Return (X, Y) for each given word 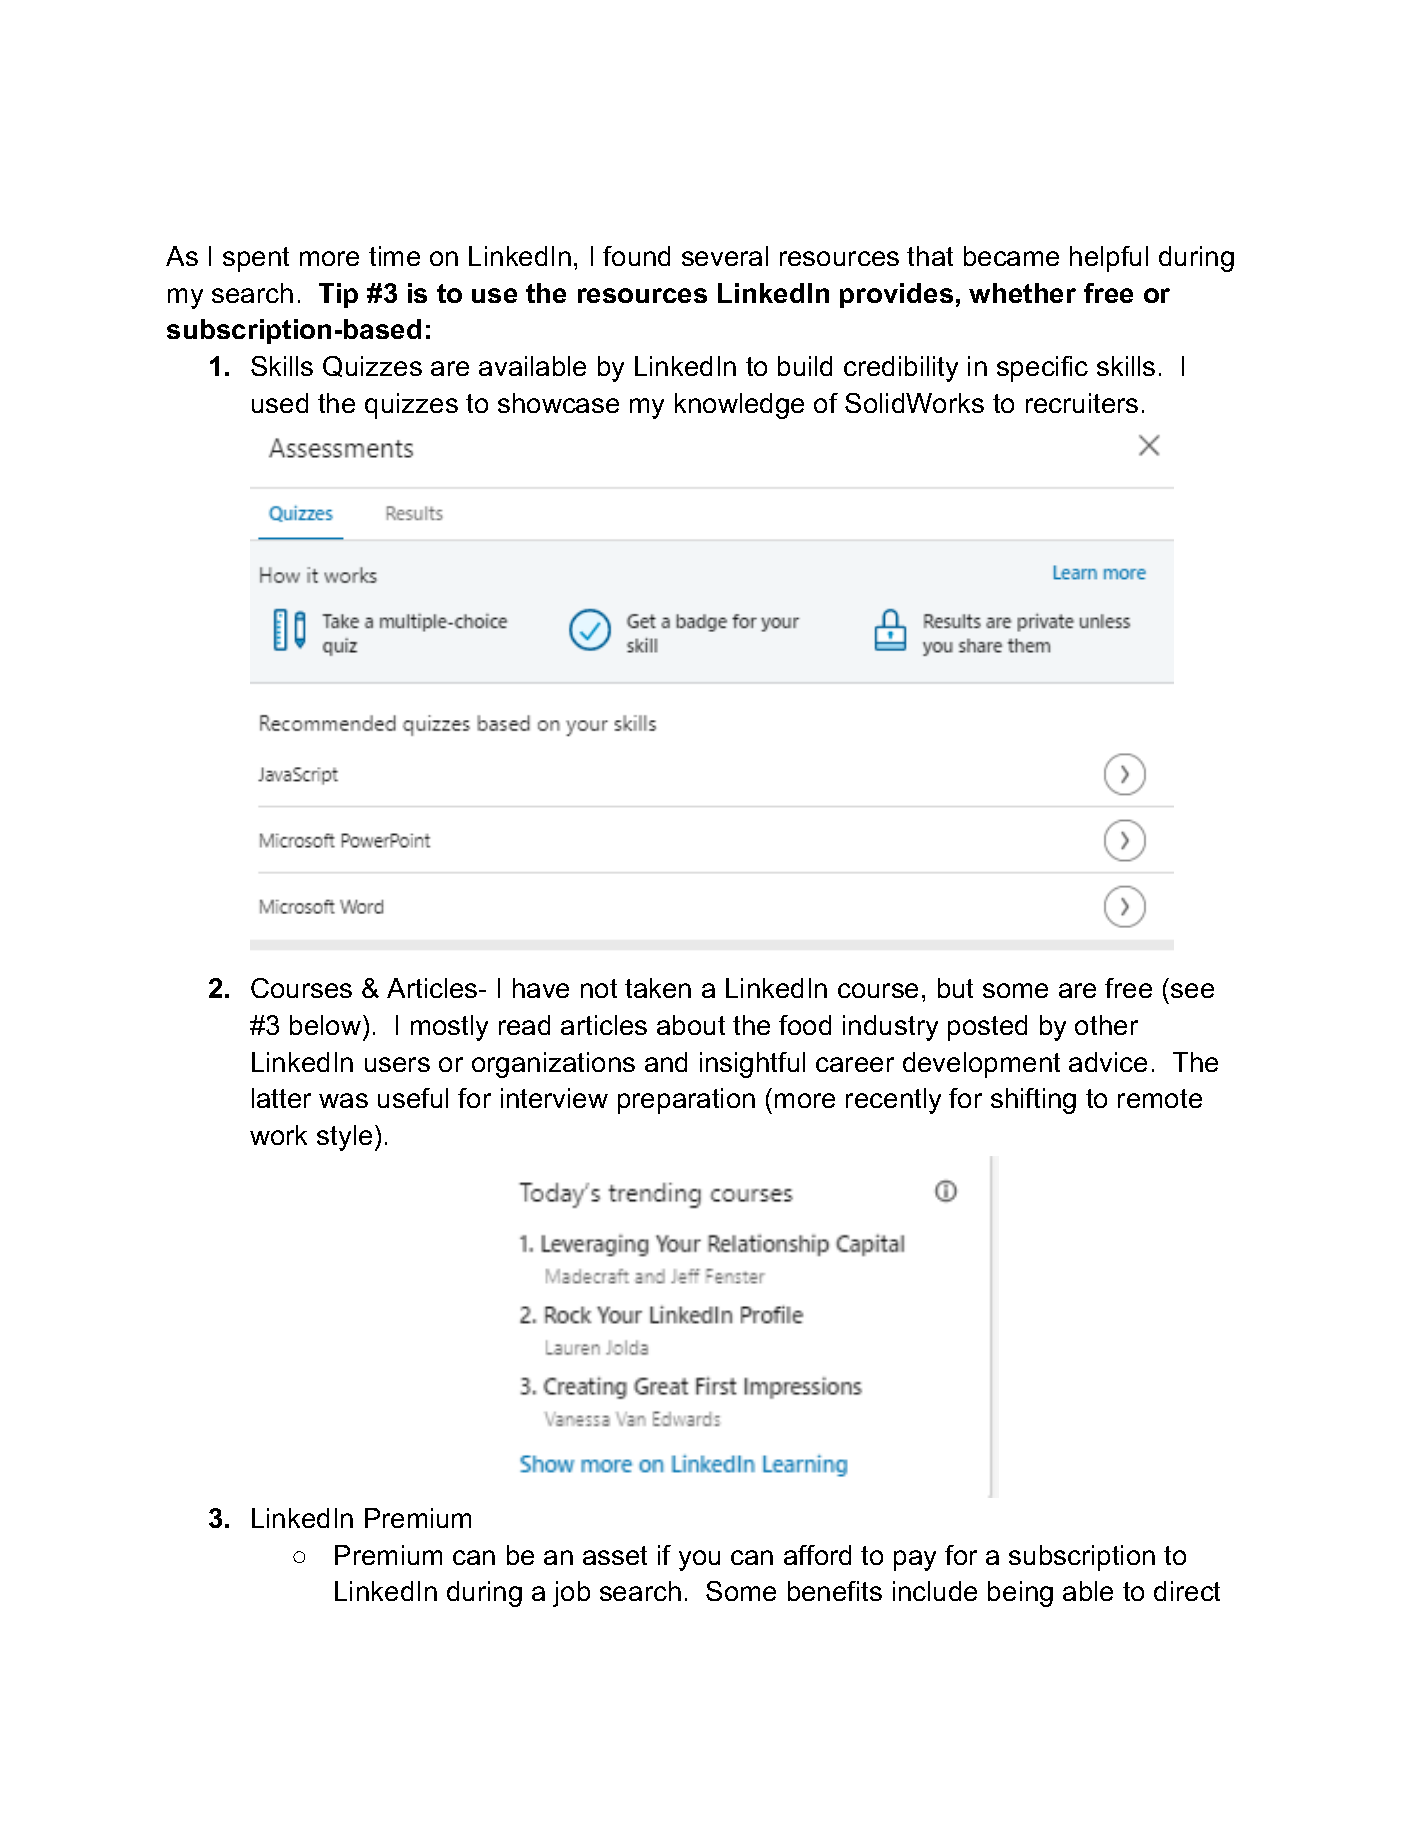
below (327, 1025)
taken (658, 988)
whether (1022, 293)
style (344, 1138)
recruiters (1082, 403)
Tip (338, 295)
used (280, 403)
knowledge (739, 406)
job (571, 1594)
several (725, 256)
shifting (1033, 1101)
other (1106, 1025)
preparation (686, 1101)
